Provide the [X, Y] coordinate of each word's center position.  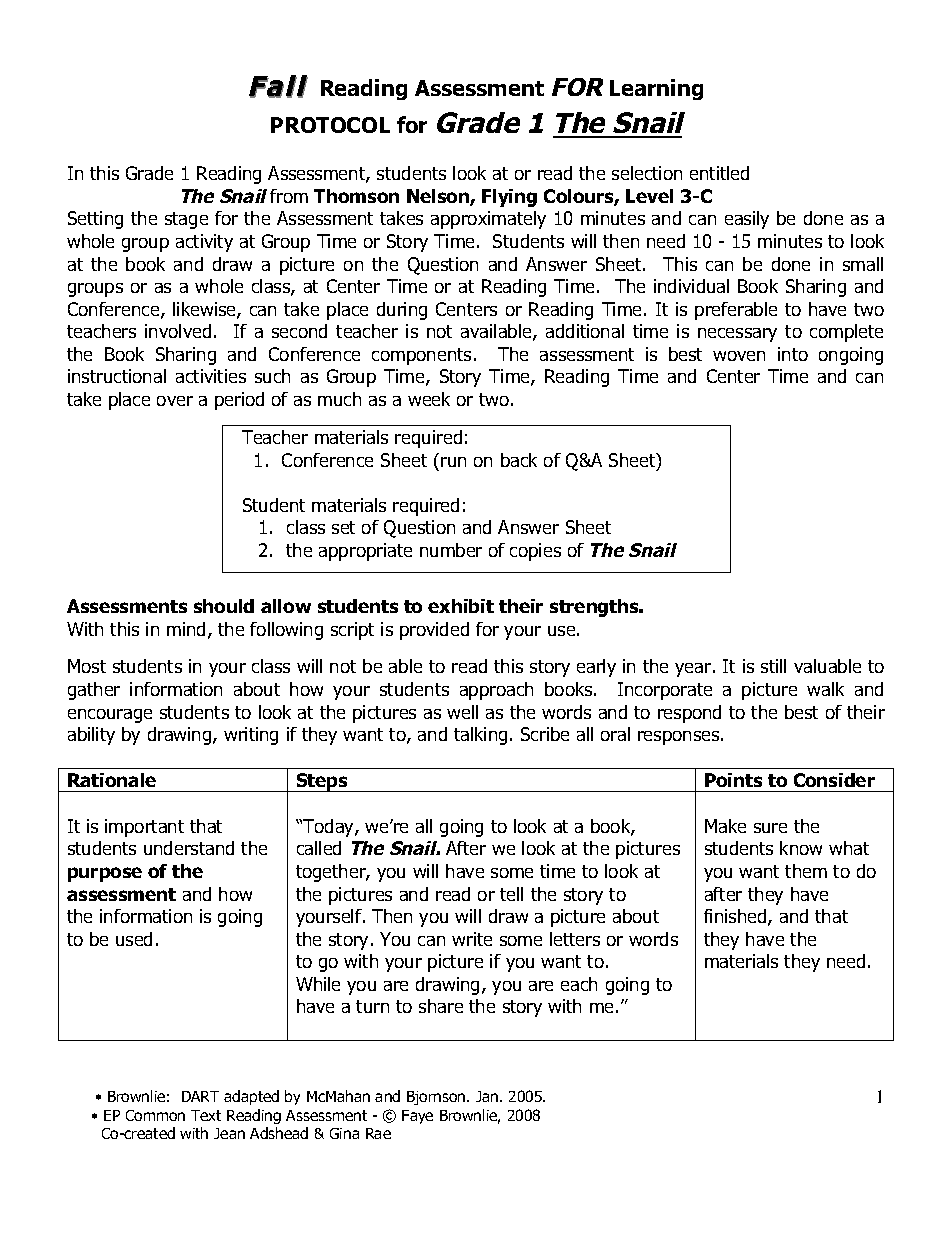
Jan [488, 1096]
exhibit [461, 606]
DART [200, 1096]
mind [186, 629]
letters [575, 939]
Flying [509, 198]
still [773, 666]
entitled [719, 173]
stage [186, 220]
